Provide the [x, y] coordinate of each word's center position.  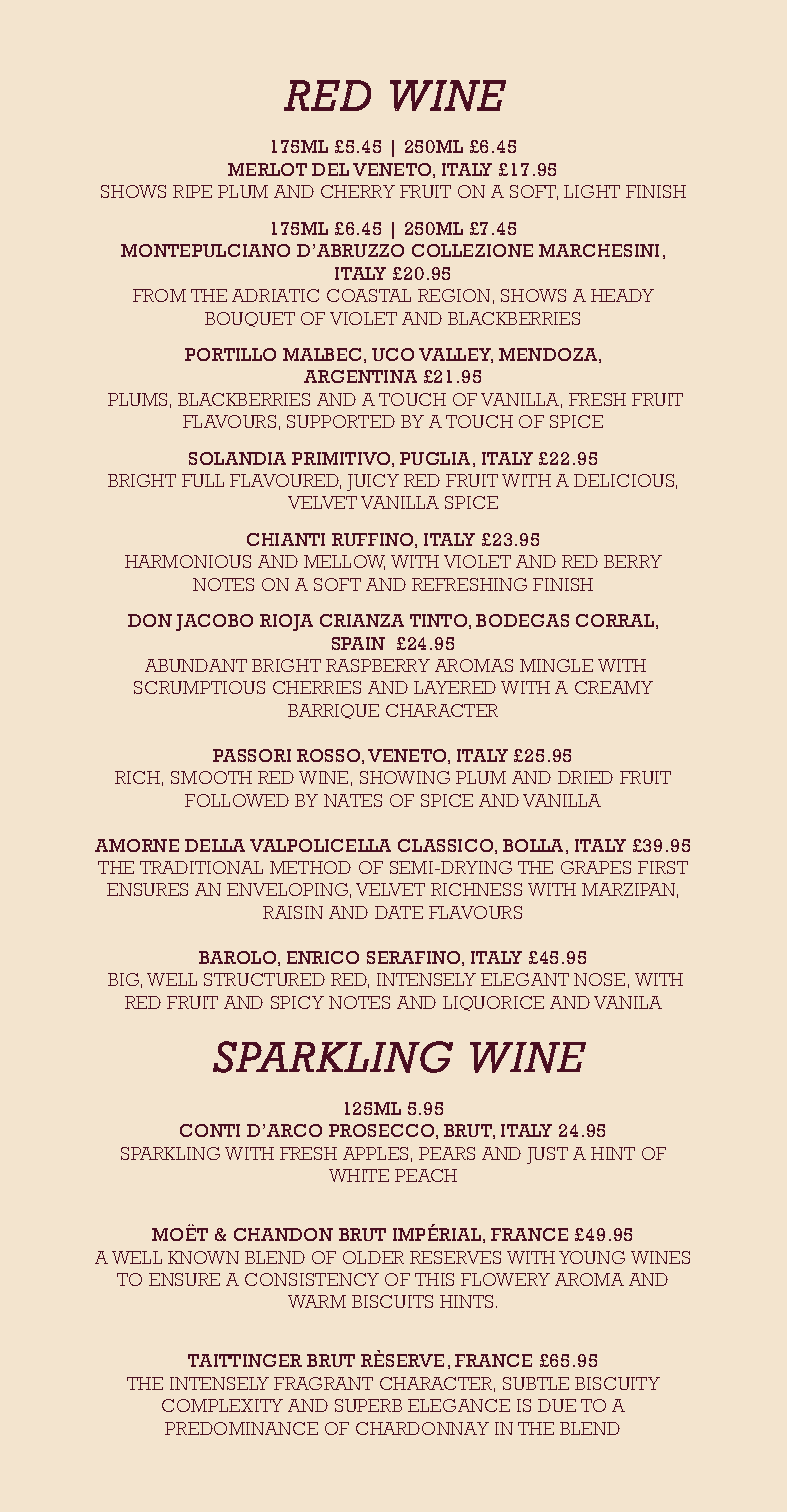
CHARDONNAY [422, 1428]
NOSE [599, 979]
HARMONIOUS [188, 561]
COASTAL [369, 295]
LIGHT [592, 191]
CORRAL [615, 620]
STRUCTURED [264, 979]
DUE [557, 1405]
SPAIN [358, 643]
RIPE [192, 191]
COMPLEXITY [222, 1405]
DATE [399, 912]
